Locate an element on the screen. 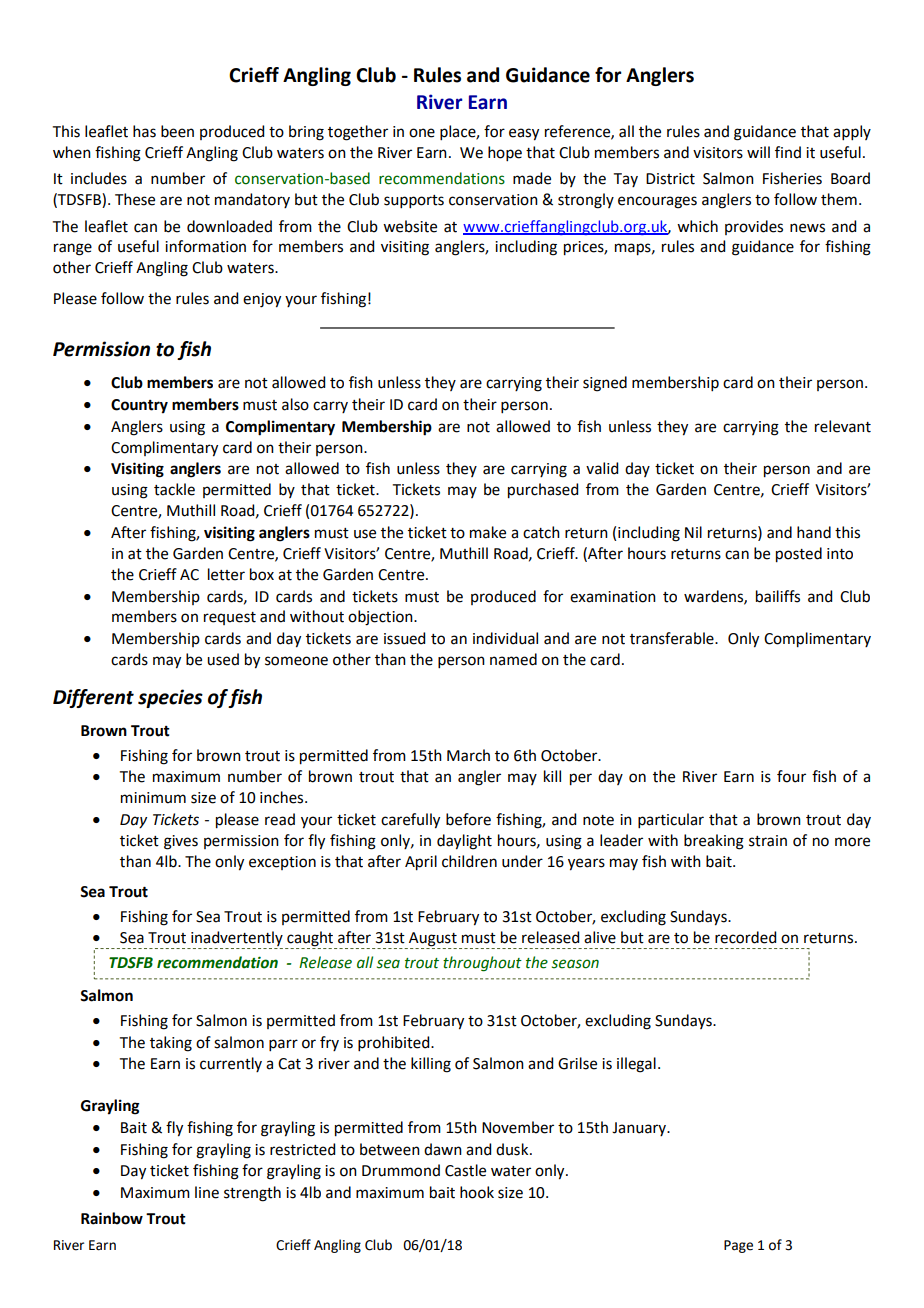 Image resolution: width=924 pixels, height=1308 pixels. bailiffs is located at coordinates (778, 596).
